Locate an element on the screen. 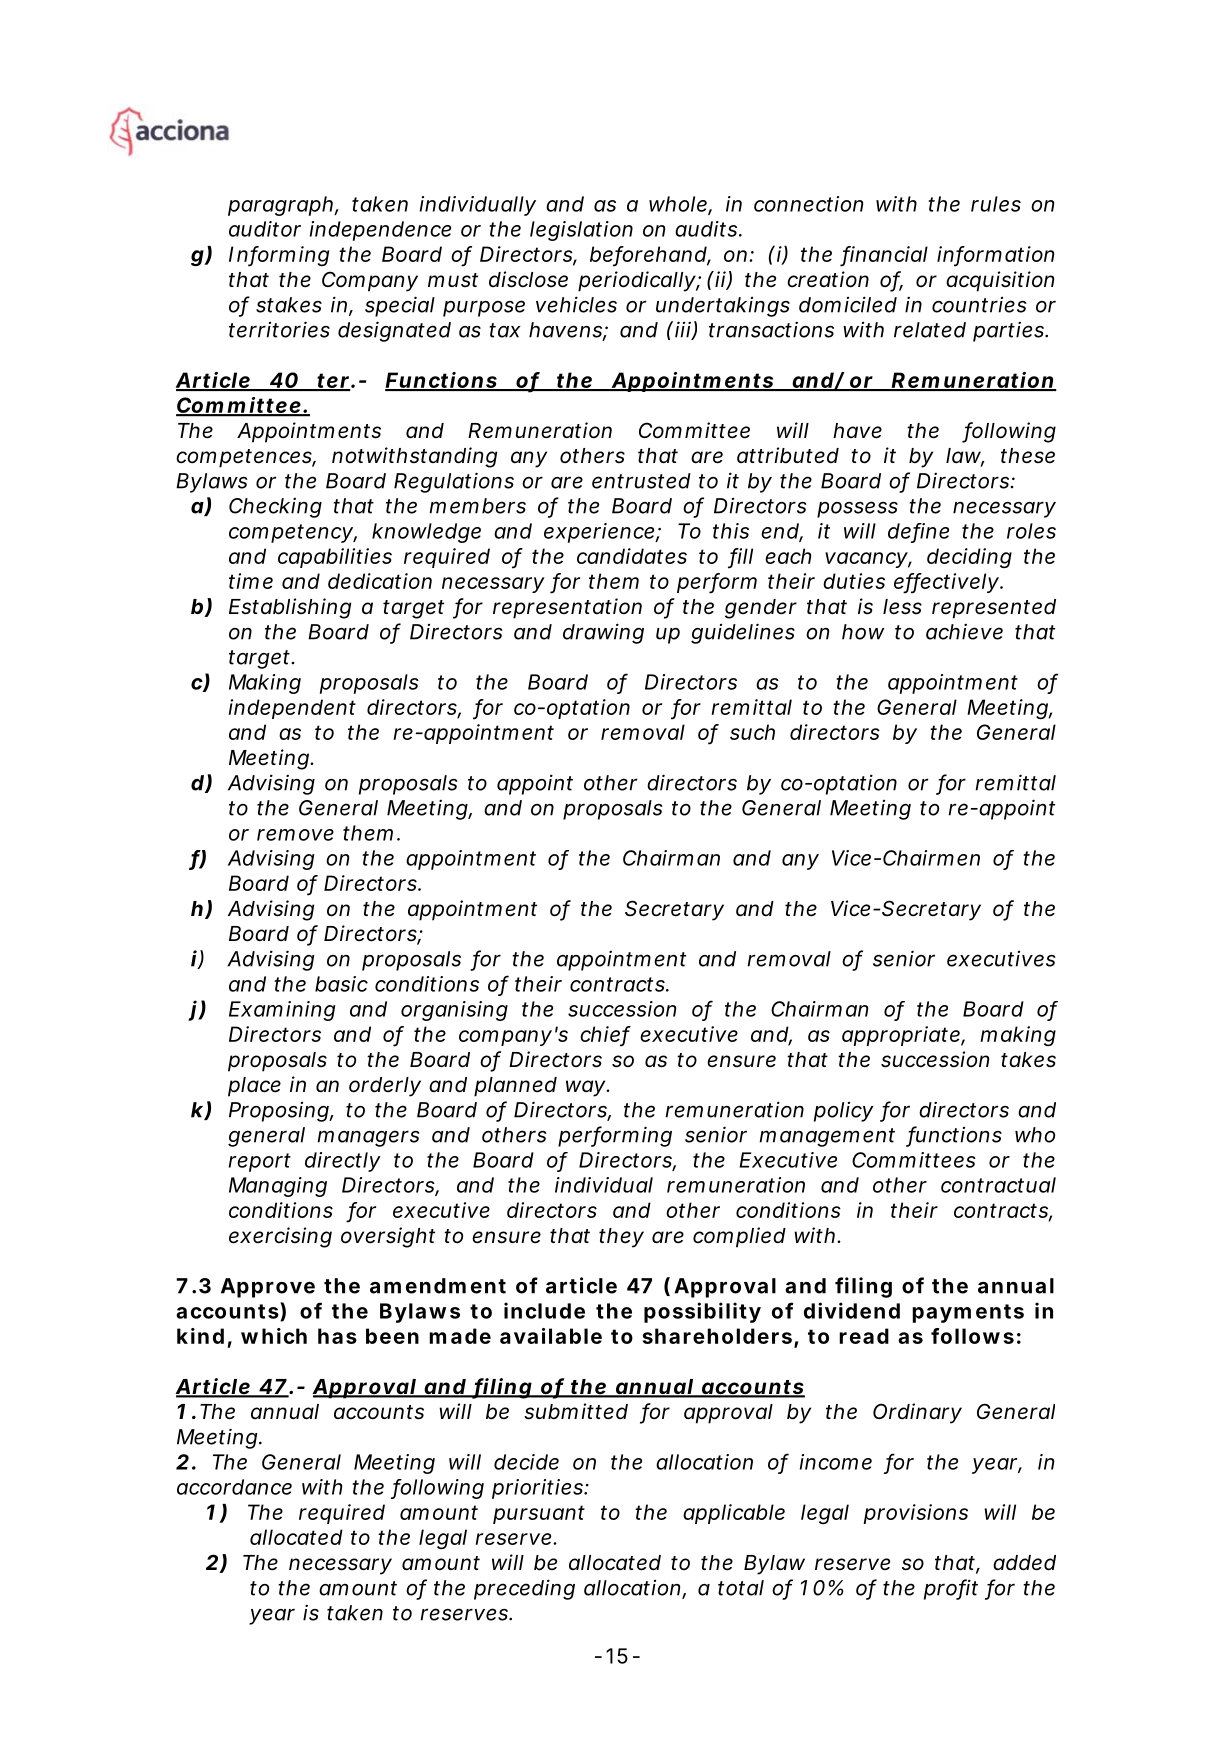  accordance is located at coordinates (234, 1487).
